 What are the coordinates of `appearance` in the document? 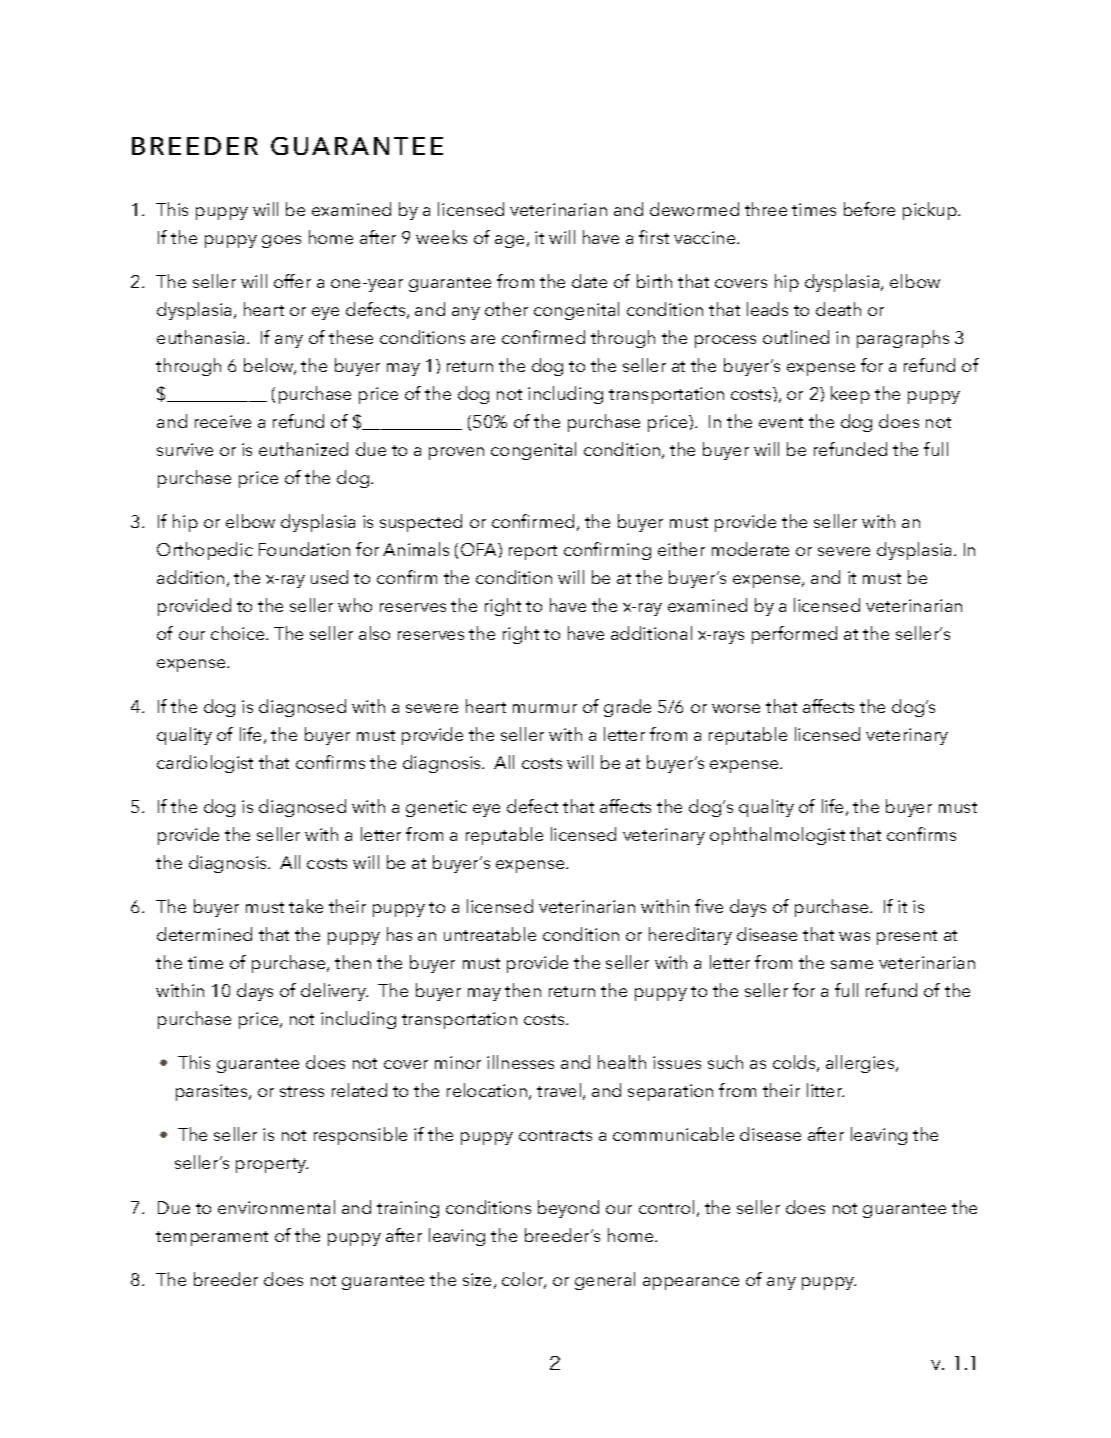 It's located at (691, 1283).
